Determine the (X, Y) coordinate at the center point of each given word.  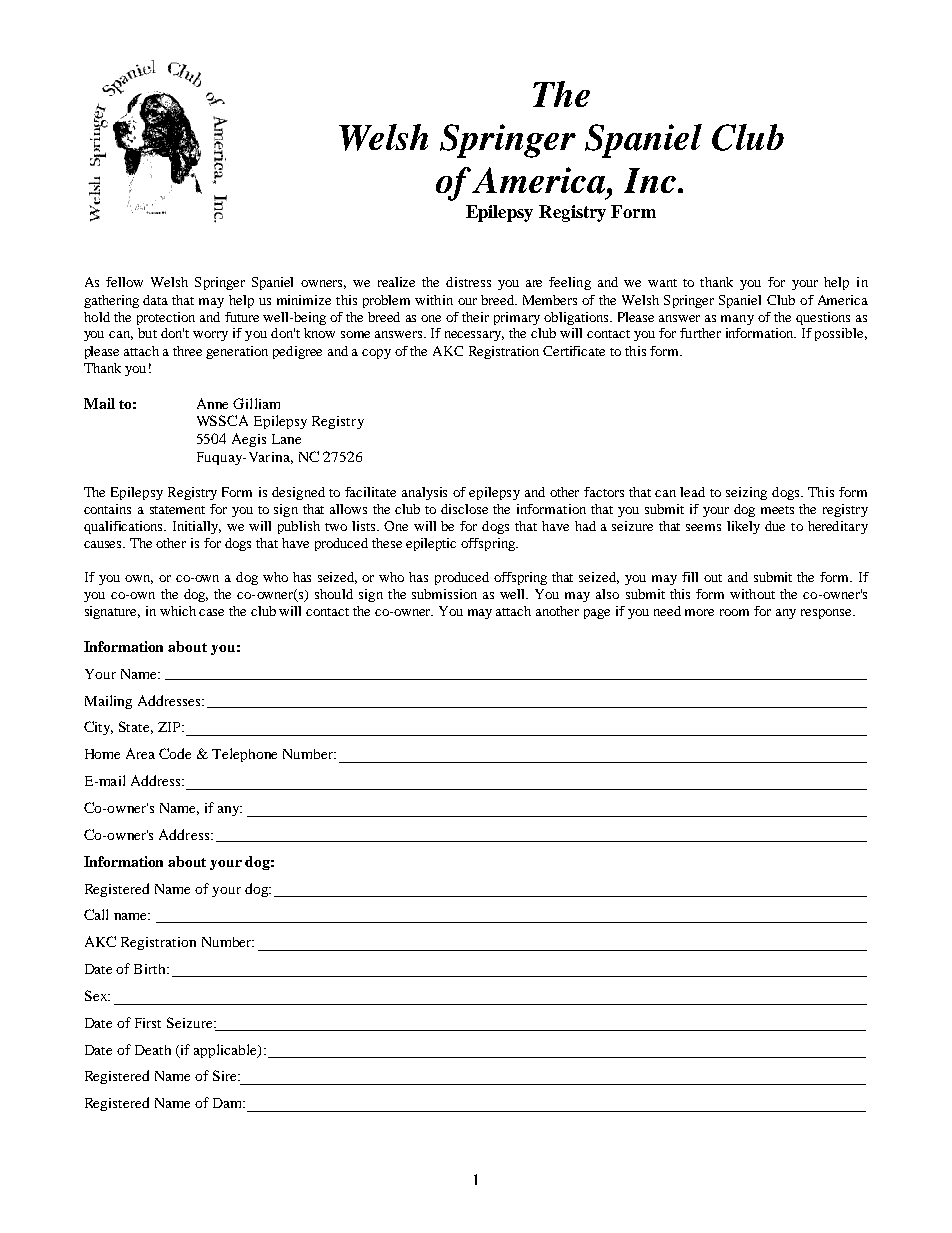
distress (468, 282)
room (734, 612)
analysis (424, 493)
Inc (650, 180)
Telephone (244, 755)
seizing (746, 493)
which (178, 611)
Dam (229, 1103)
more (699, 612)
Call (96, 914)
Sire (226, 1075)
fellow (124, 282)
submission (444, 594)
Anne (212, 403)
